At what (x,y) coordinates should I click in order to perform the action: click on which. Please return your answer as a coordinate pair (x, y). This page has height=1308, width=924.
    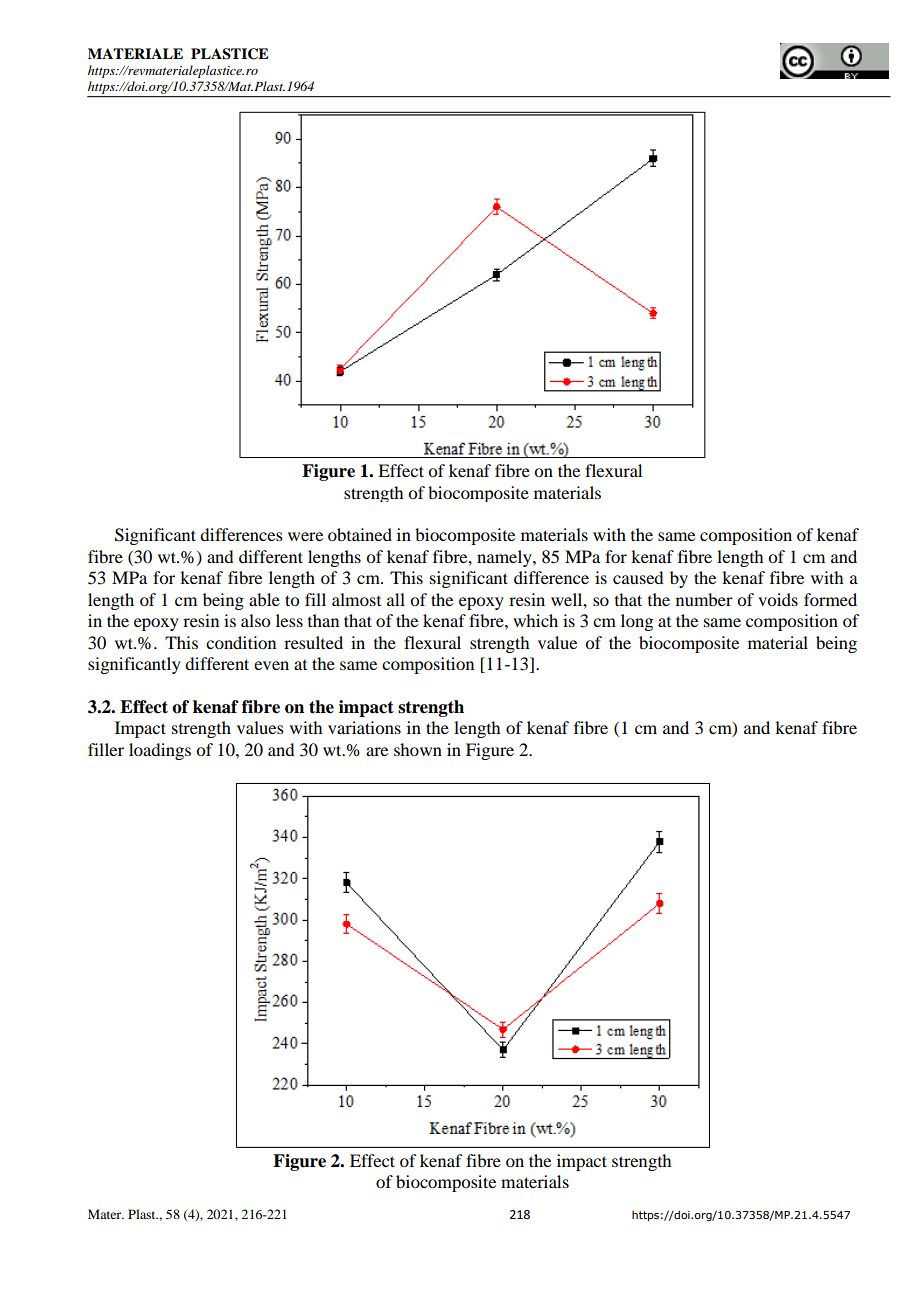
    Looking at the image, I should click on (535, 620).
